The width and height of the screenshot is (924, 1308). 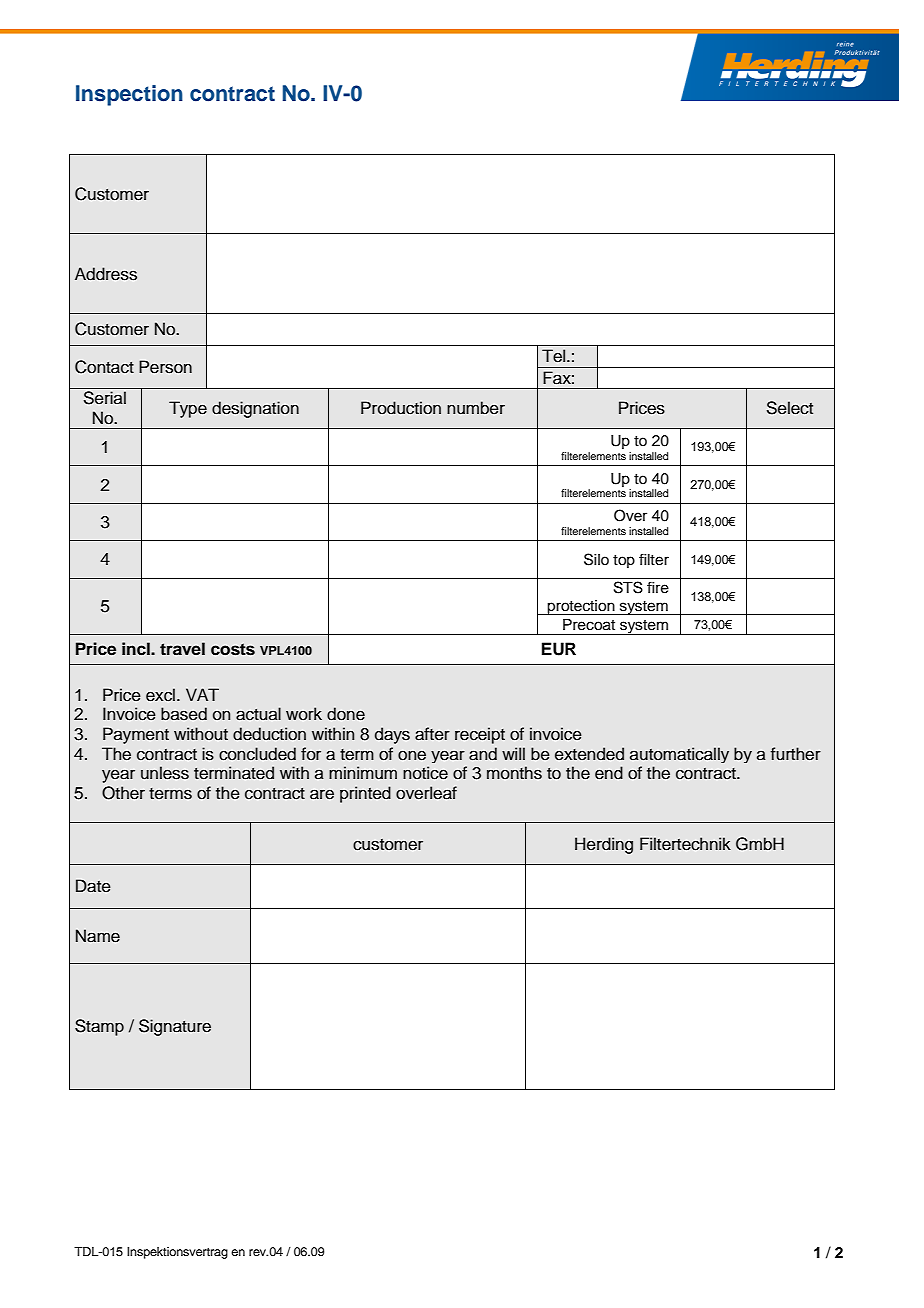 What do you see at coordinates (555, 356) in the screenshot?
I see `Tel` at bounding box center [555, 356].
